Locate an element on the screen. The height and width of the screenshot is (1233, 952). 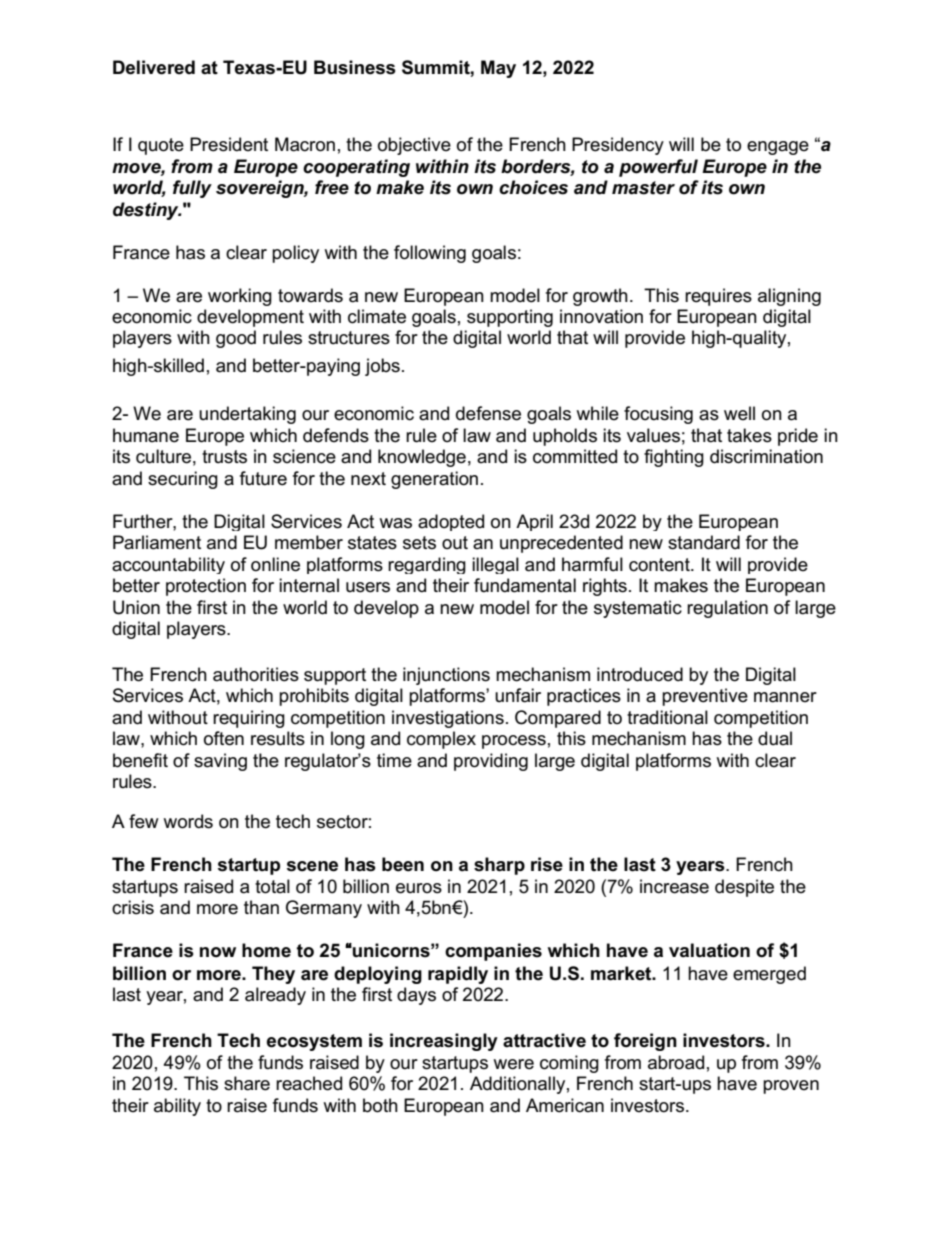
abroad is located at coordinates (676, 1062).
